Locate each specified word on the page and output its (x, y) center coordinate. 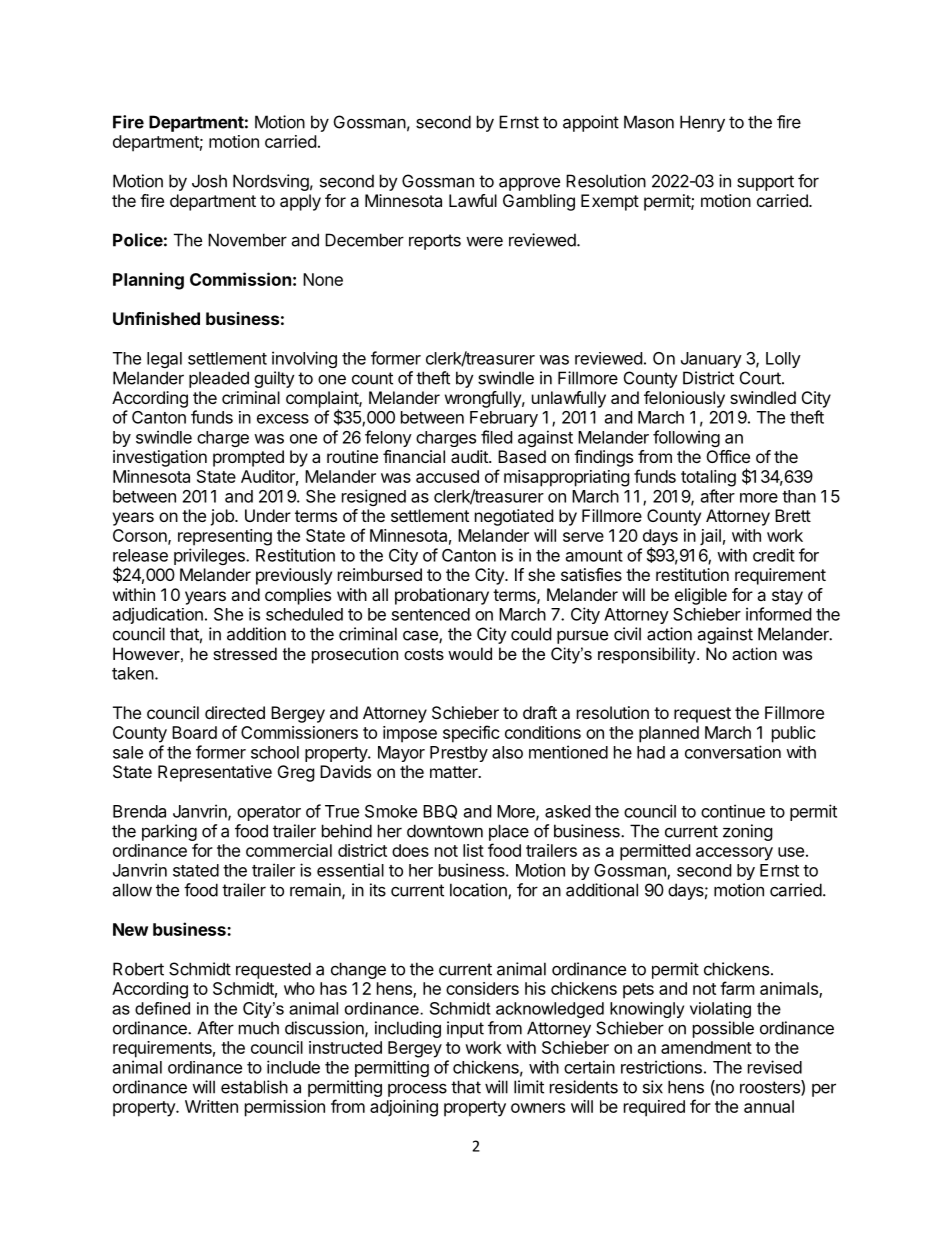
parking (169, 832)
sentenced (431, 614)
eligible (701, 596)
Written (211, 1106)
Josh (209, 181)
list (473, 850)
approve (529, 184)
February (504, 419)
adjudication (158, 615)
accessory (734, 854)
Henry (702, 123)
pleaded (219, 379)
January (711, 360)
